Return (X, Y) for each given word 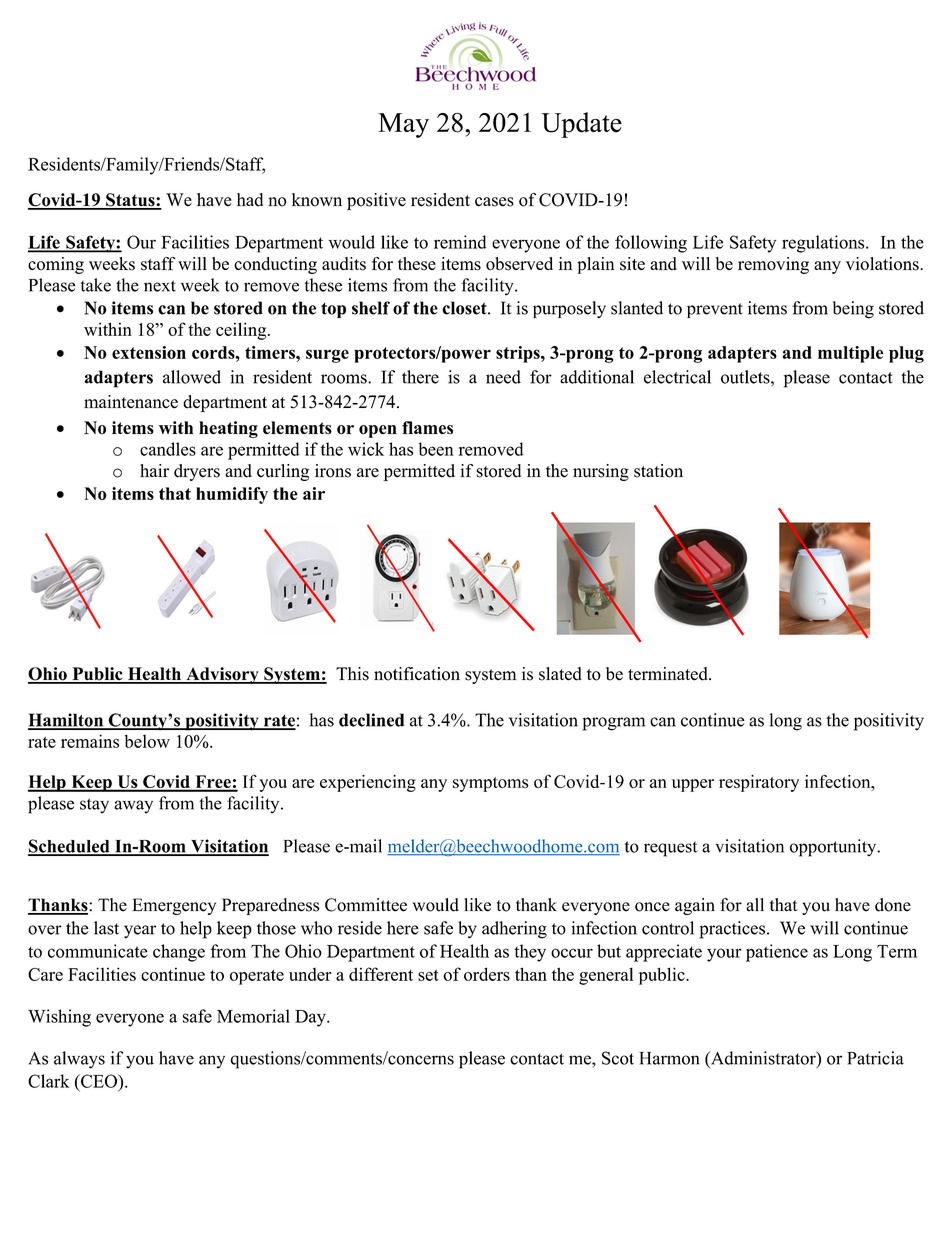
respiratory (759, 783)
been (436, 449)
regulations (824, 244)
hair (154, 470)
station (658, 471)
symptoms (491, 784)
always (79, 1060)
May (403, 125)
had (250, 200)
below (147, 741)
